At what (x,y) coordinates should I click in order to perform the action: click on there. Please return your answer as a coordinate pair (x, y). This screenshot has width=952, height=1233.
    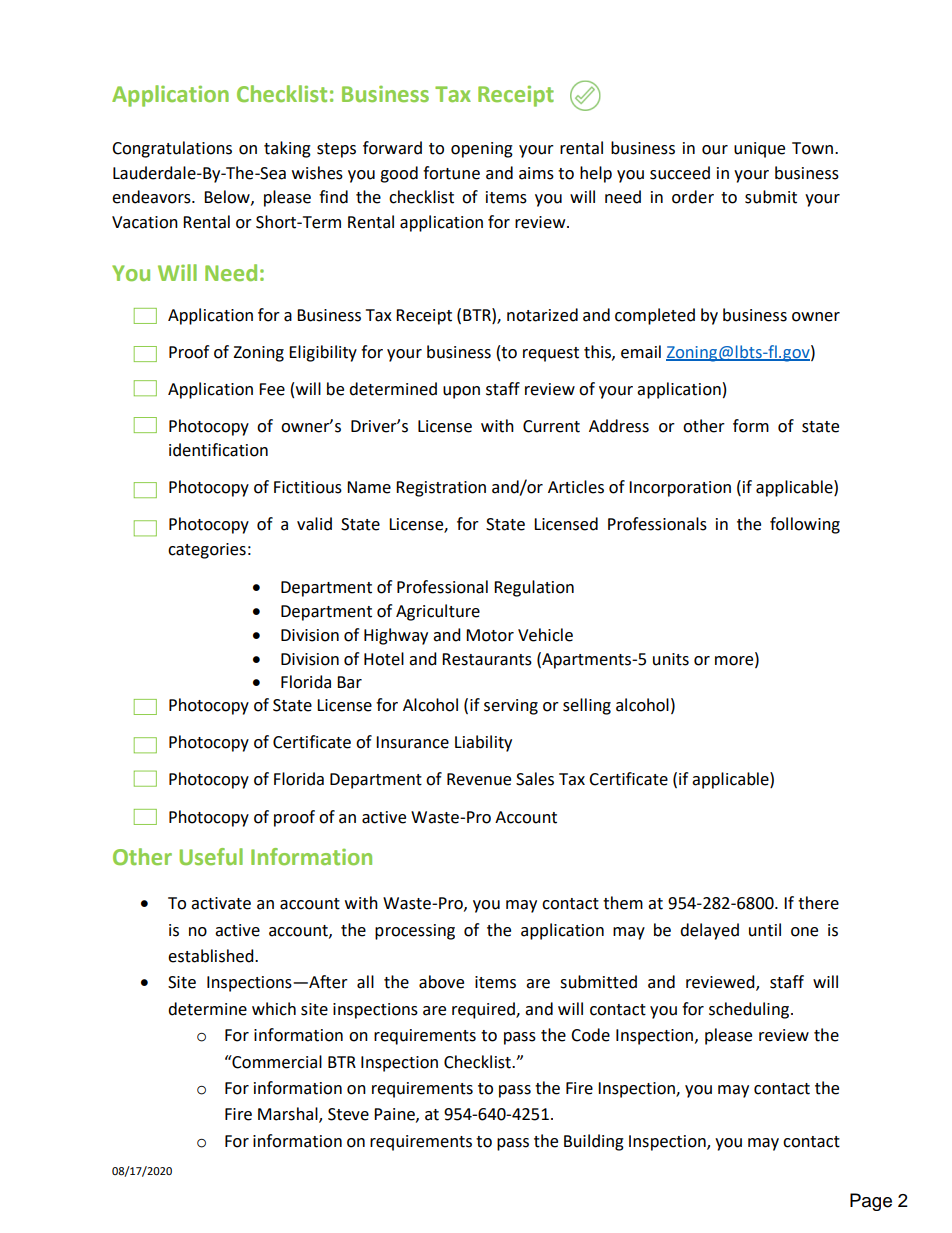
    Looking at the image, I should click on (818, 903).
